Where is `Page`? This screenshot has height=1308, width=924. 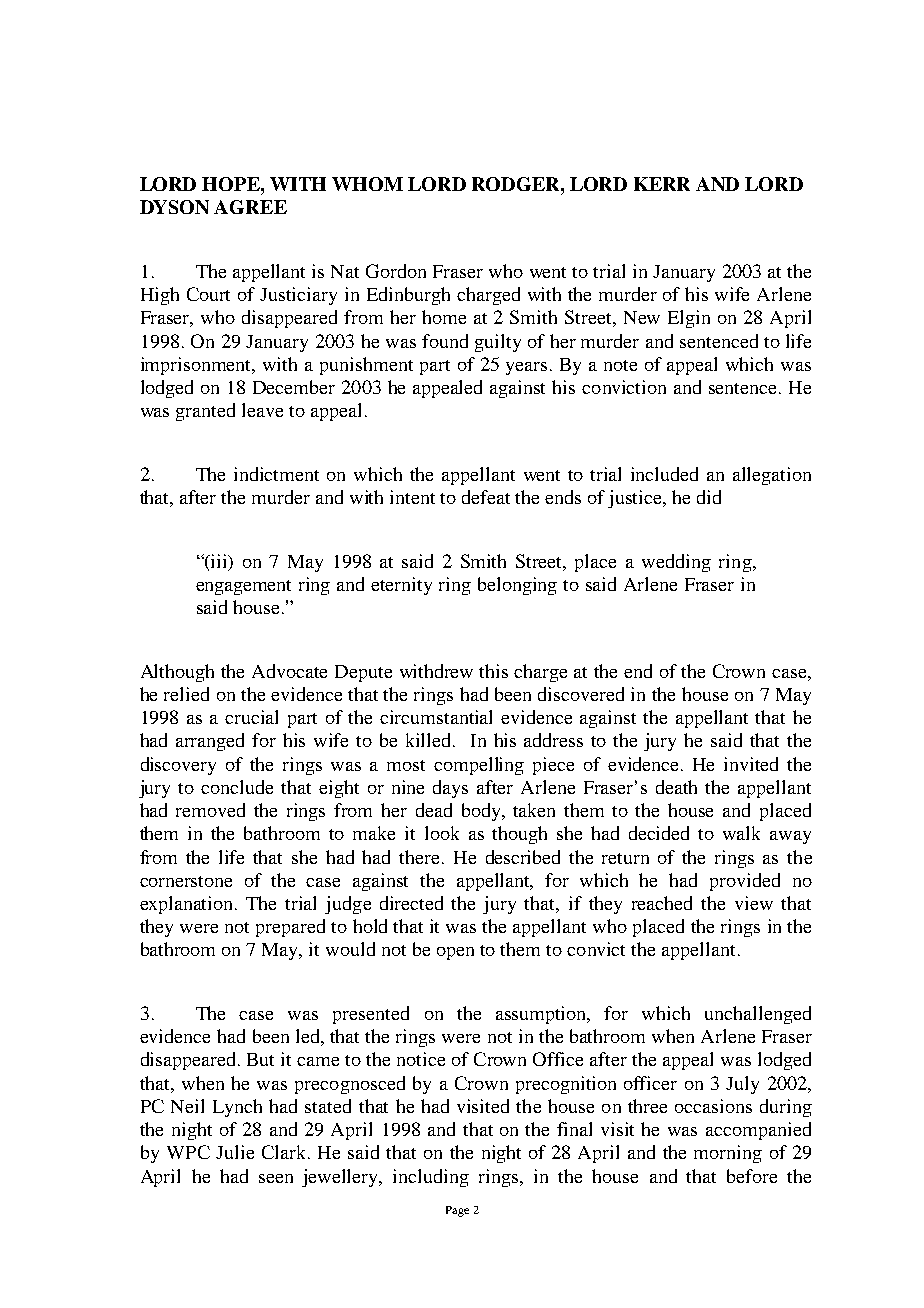 Page is located at coordinates (457, 1211).
